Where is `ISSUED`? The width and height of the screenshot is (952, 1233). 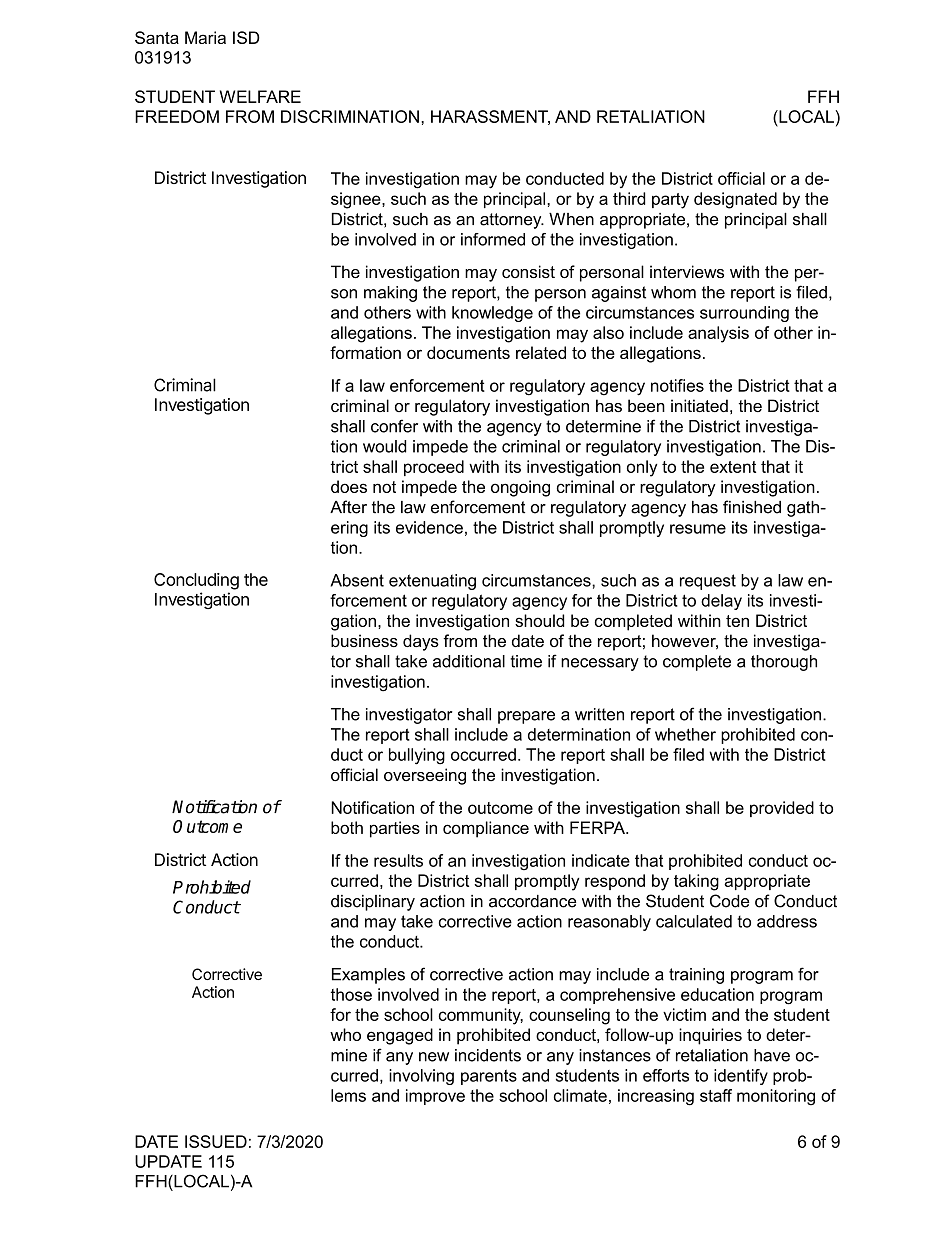 ISSUED is located at coordinates (216, 1141).
